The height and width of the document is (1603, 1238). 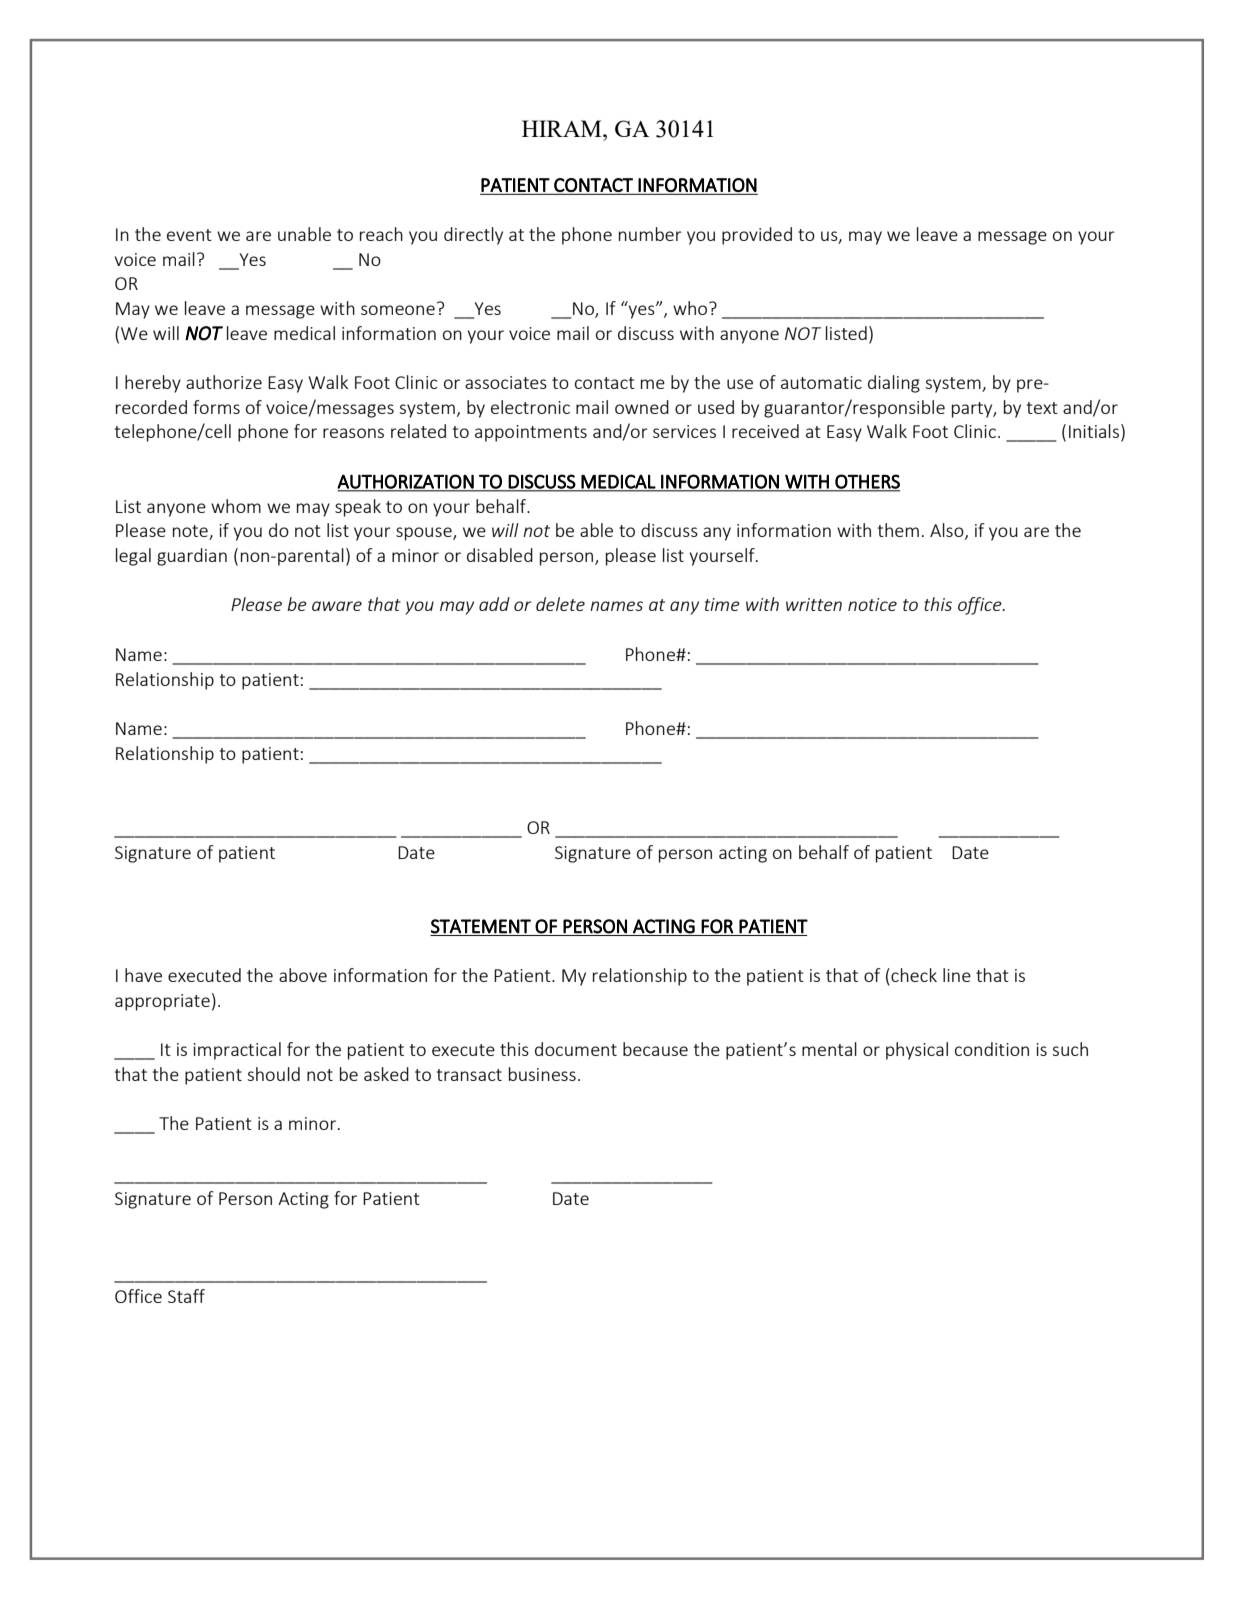 What do you see at coordinates (303, 975) in the document?
I see `above` at bounding box center [303, 975].
